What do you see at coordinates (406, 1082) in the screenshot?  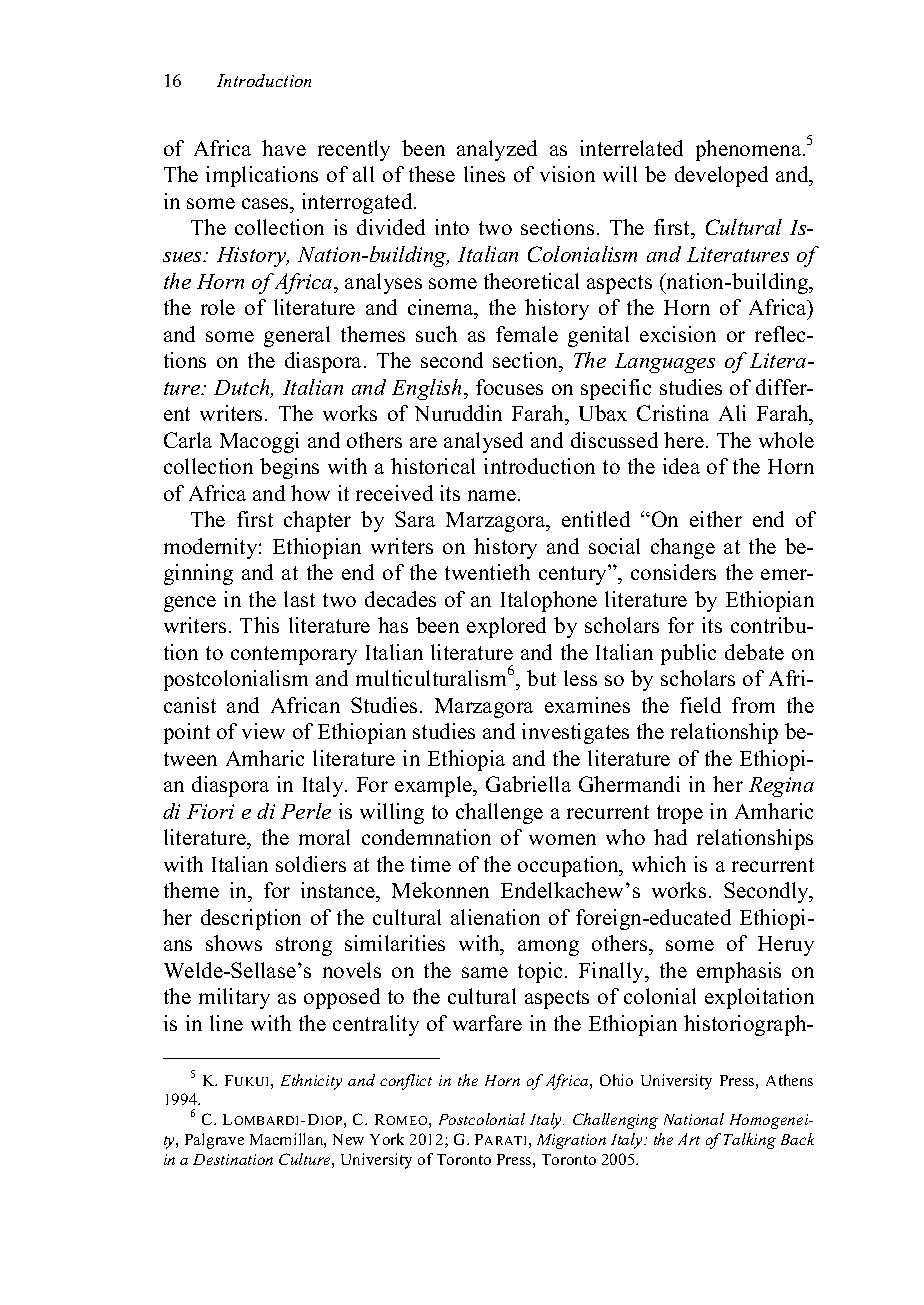 I see `conflict` at bounding box center [406, 1082].
